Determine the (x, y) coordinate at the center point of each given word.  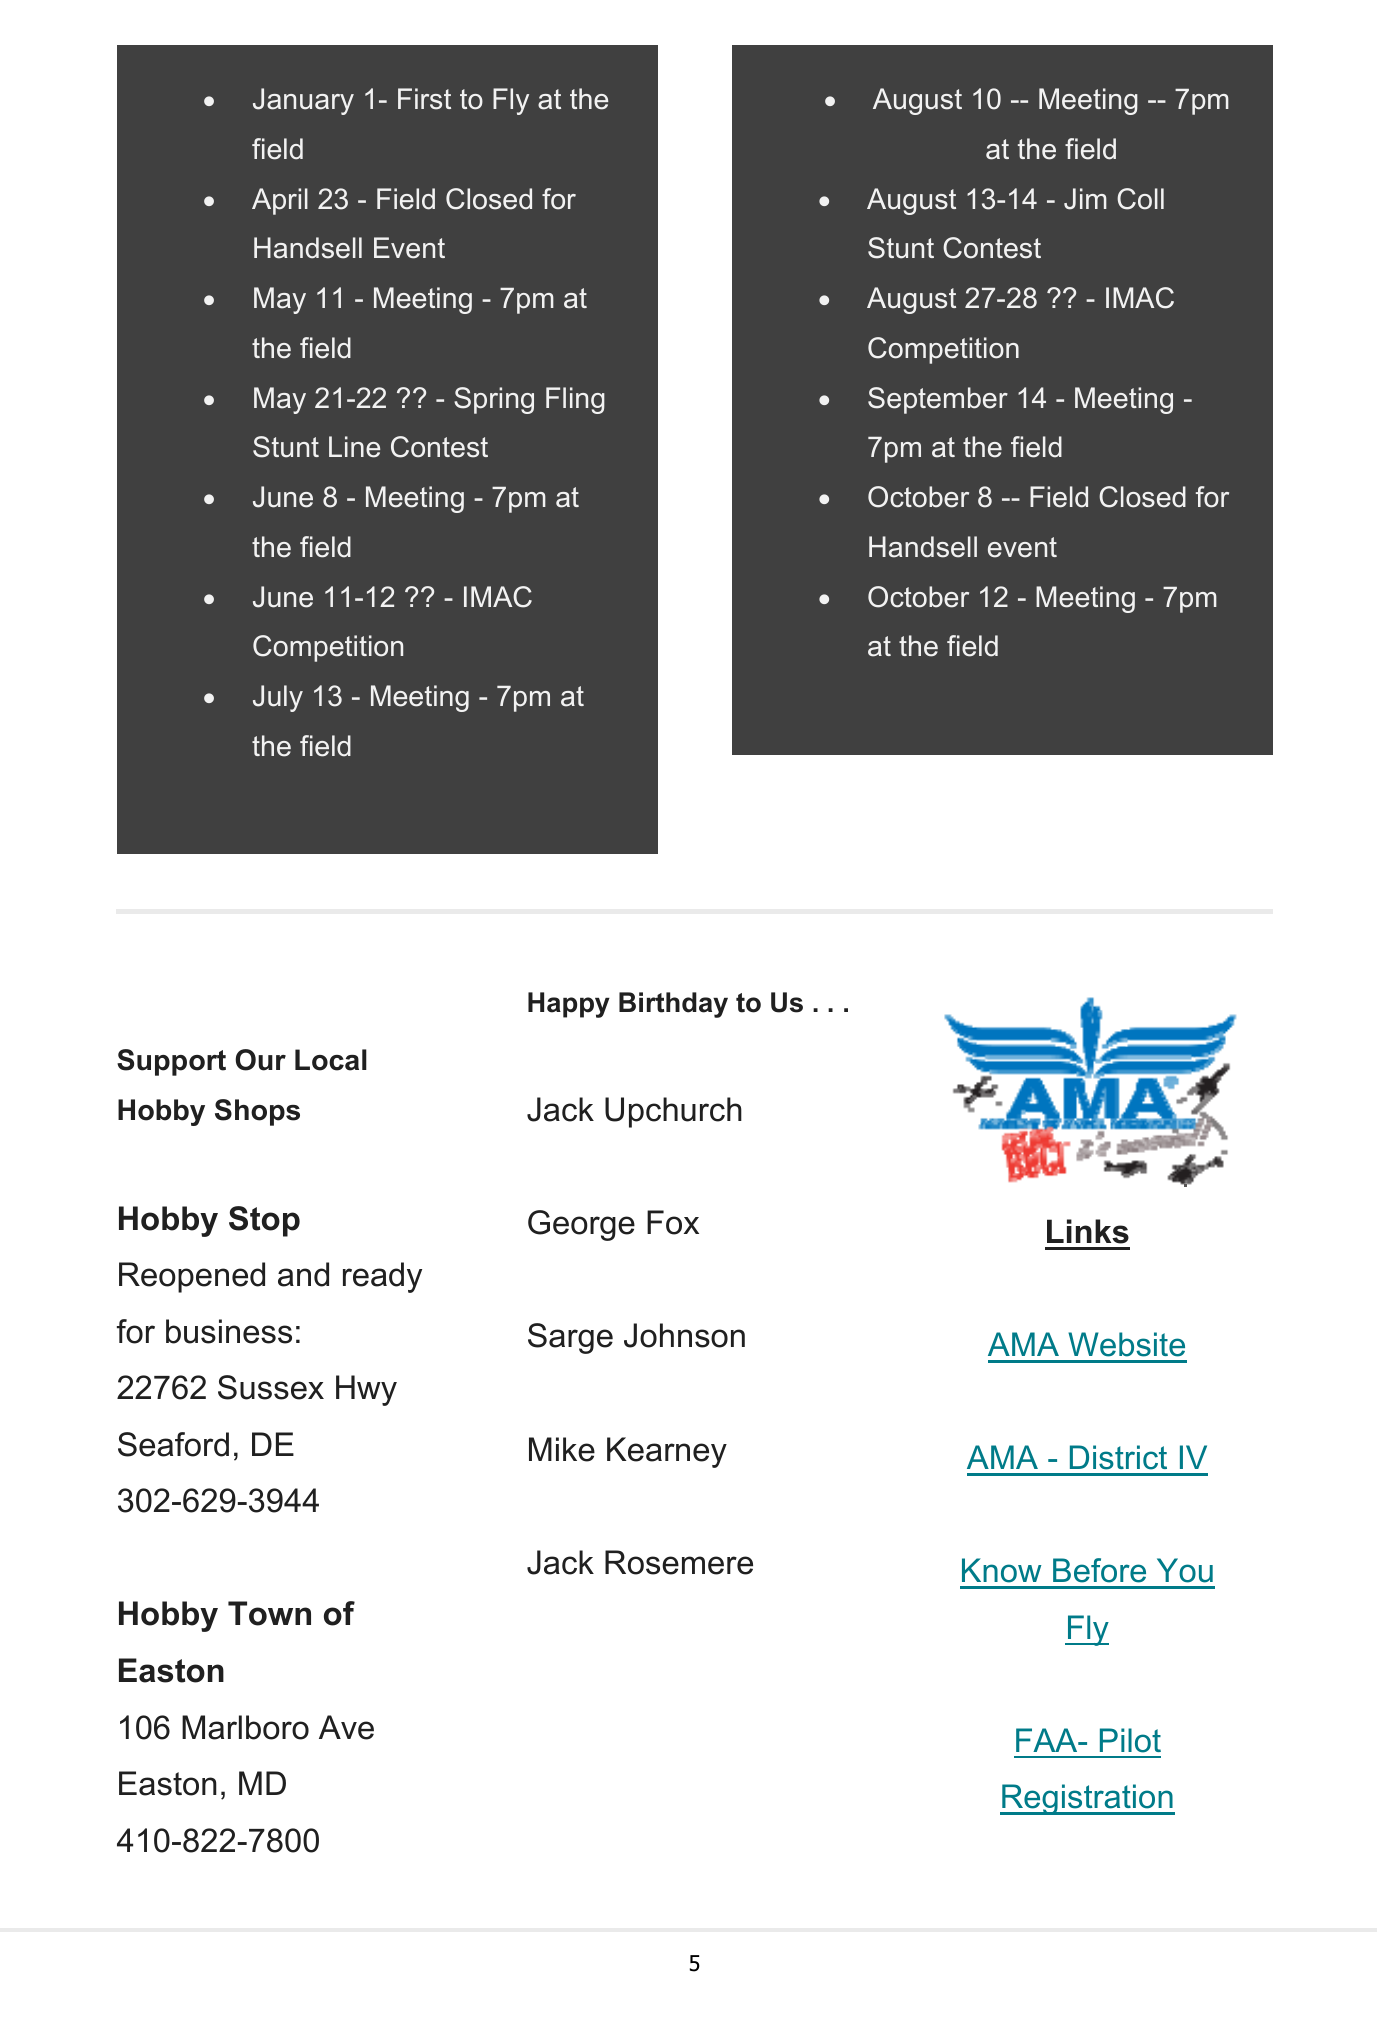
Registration (1087, 1799)
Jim (1085, 199)
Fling (575, 400)
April (280, 201)
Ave (346, 1727)
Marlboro (245, 1727)
